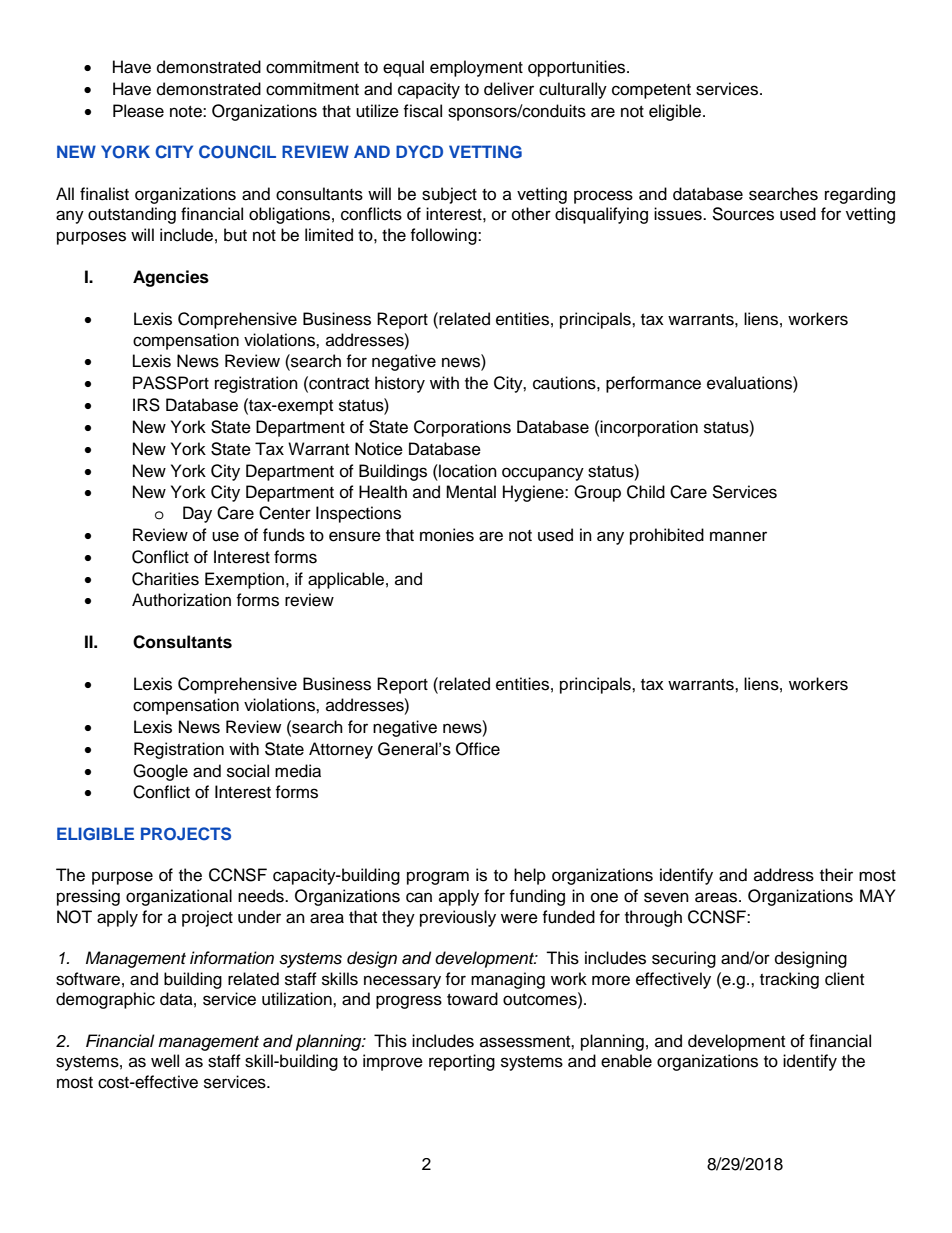  I want to click on monies, so click(447, 535).
